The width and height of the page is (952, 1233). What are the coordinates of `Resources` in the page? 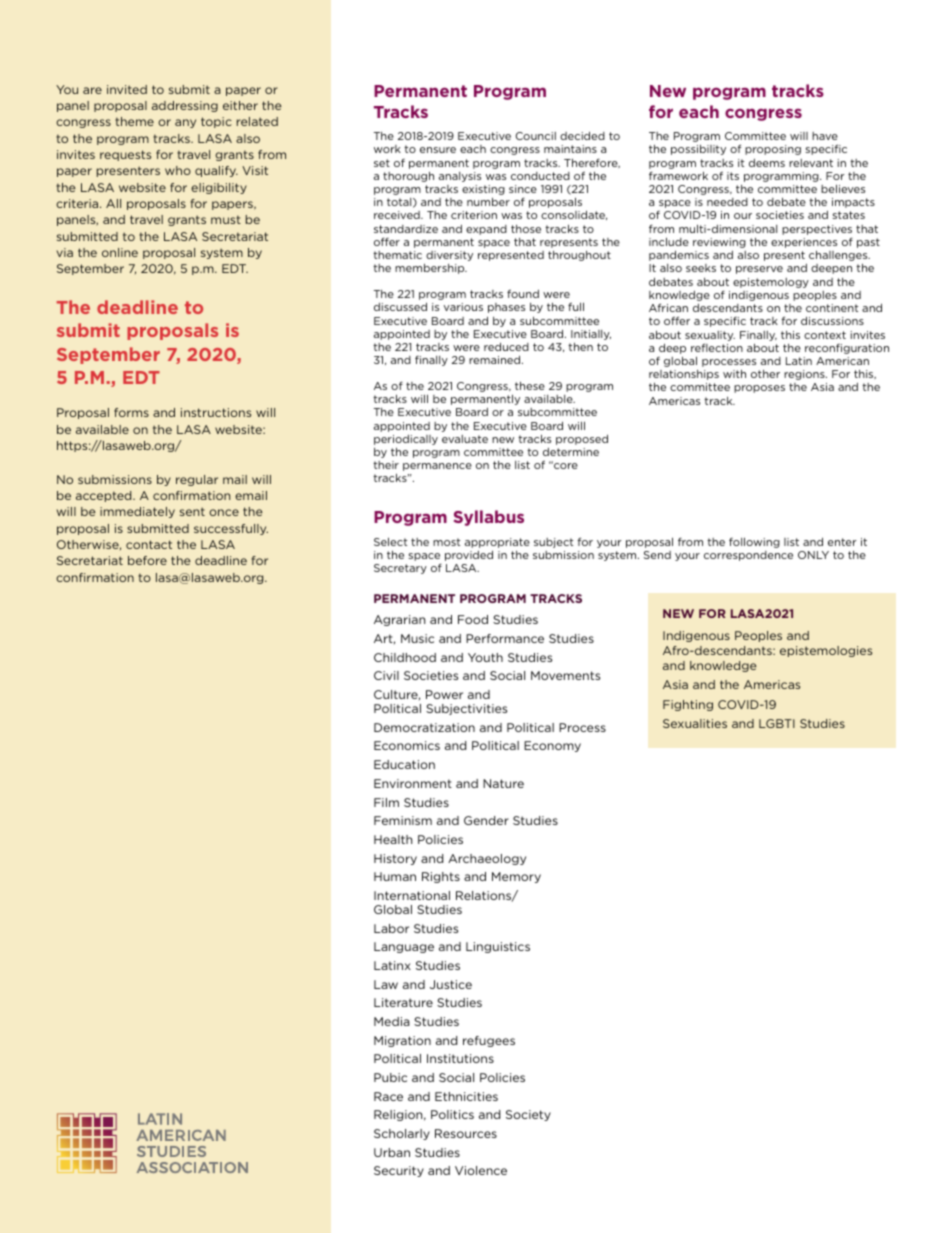 It's located at (466, 1133).
